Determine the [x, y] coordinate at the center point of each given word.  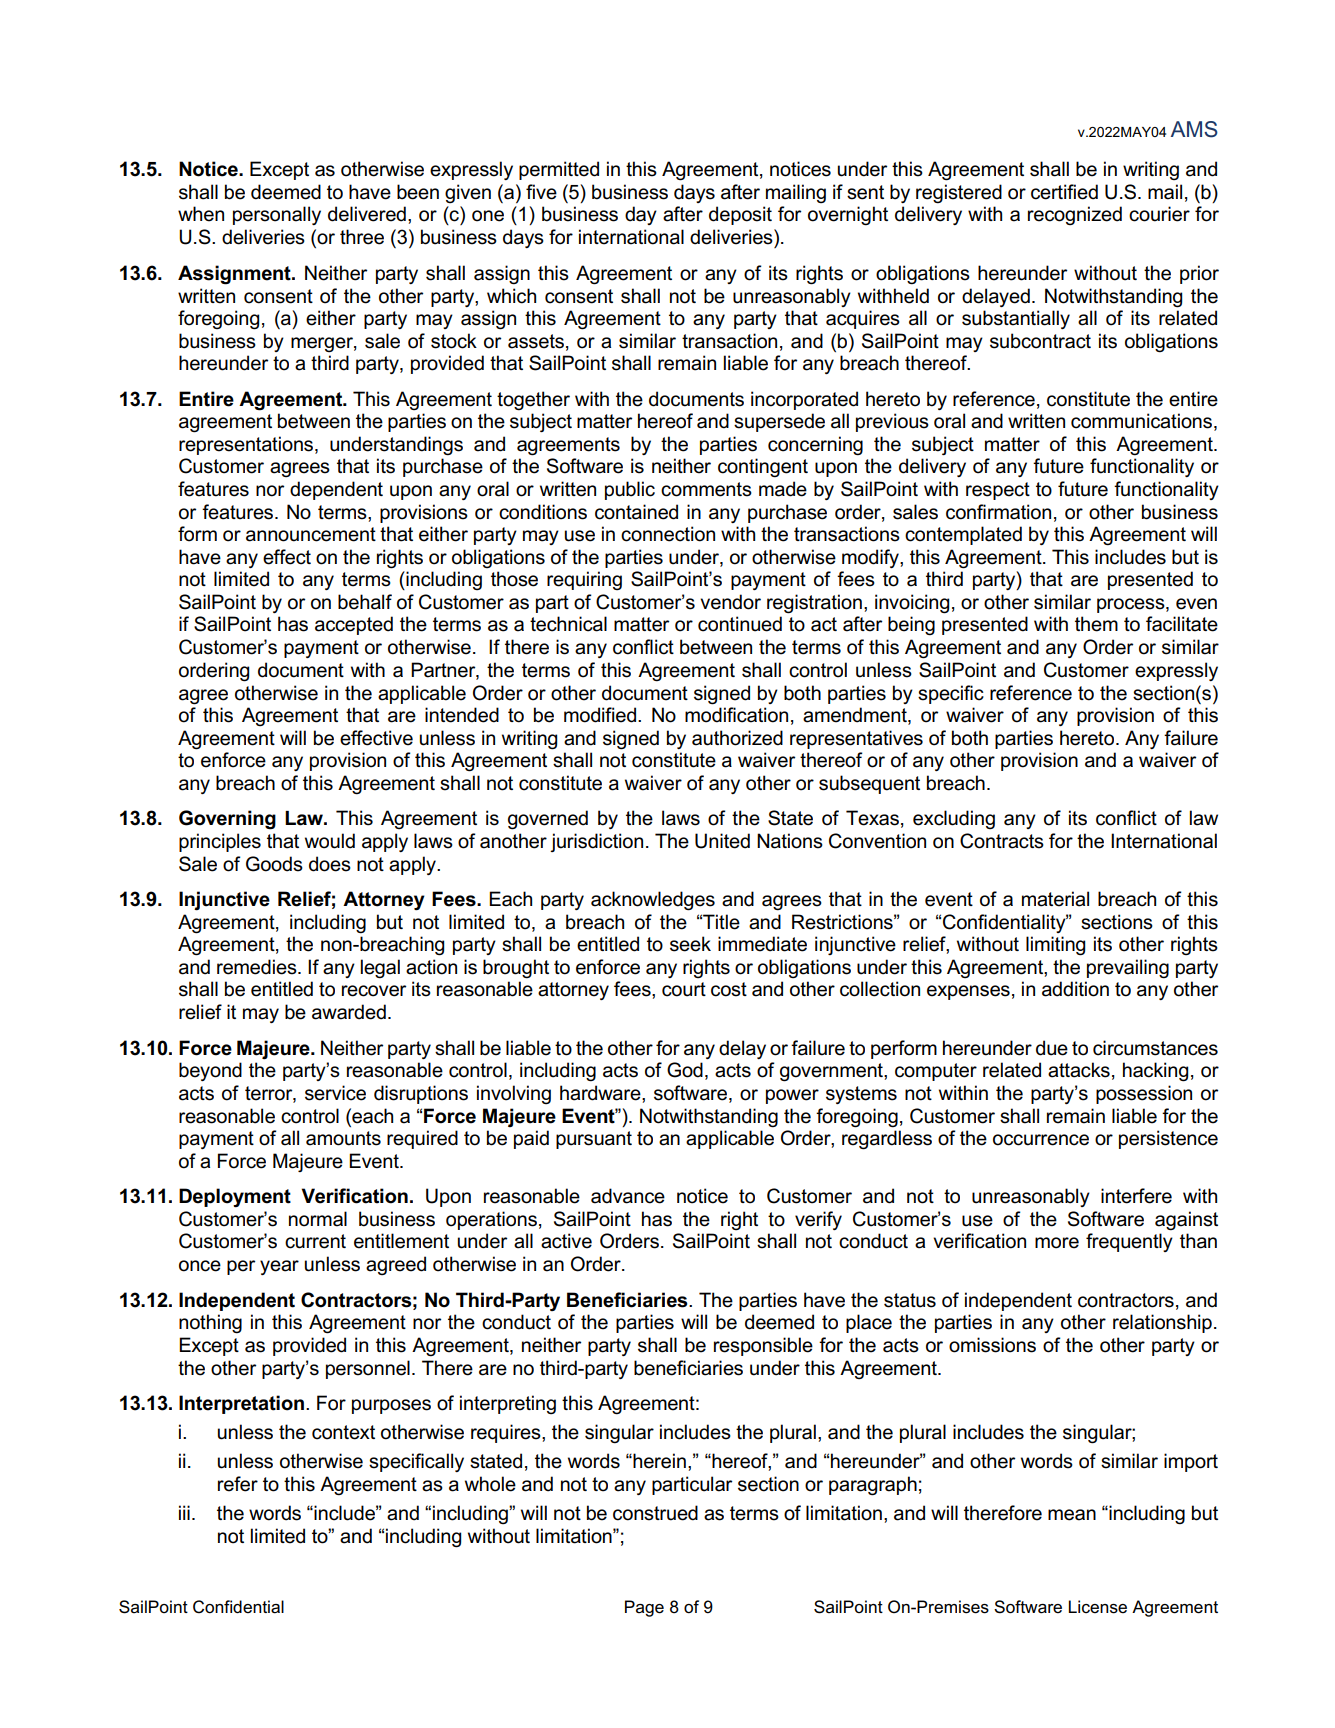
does [330, 864]
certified [1064, 192]
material [1055, 899]
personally [277, 215]
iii [184, 1512]
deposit [740, 215]
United [722, 841]
